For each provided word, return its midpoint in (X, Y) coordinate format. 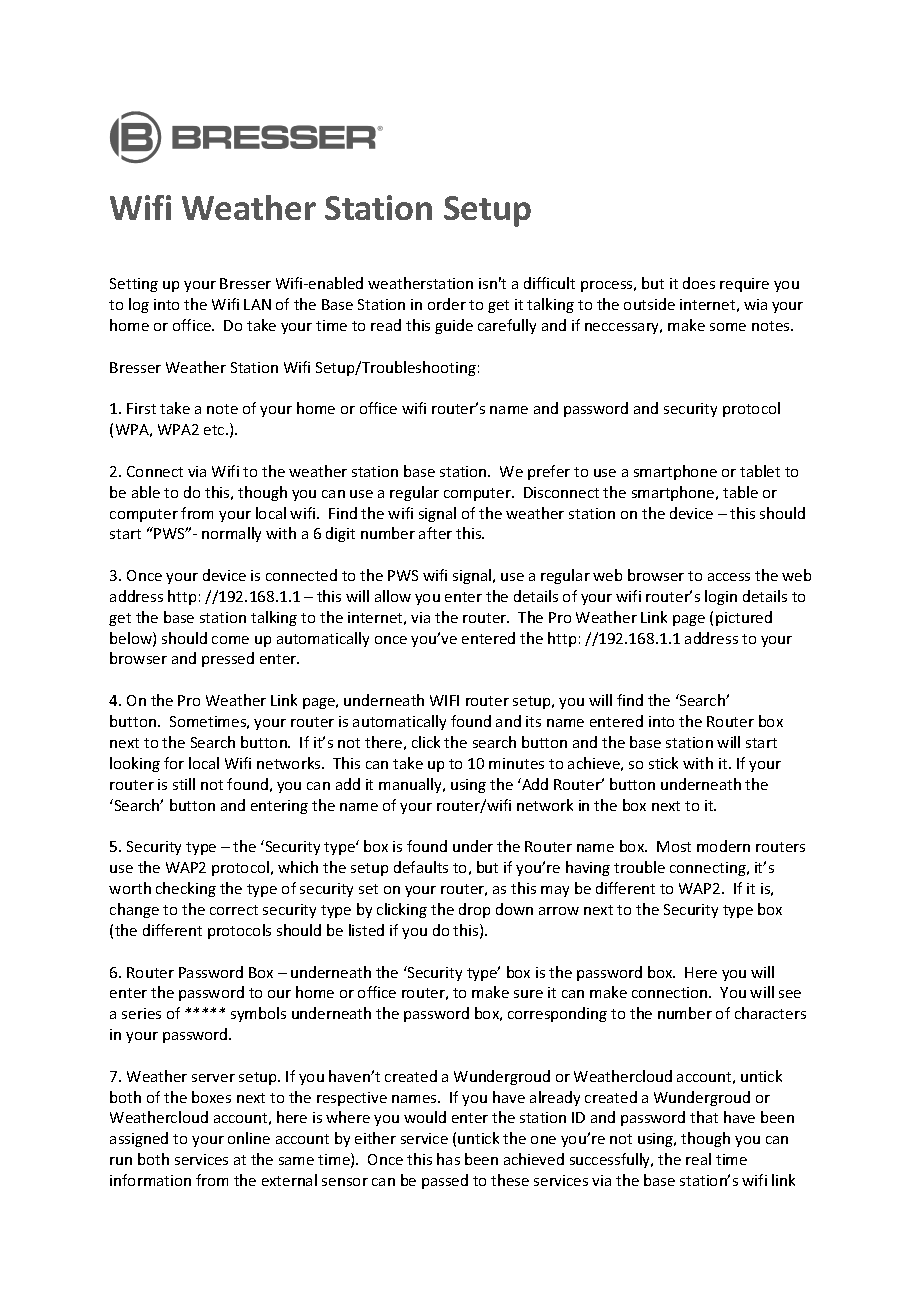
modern (723, 846)
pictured (744, 618)
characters (770, 1013)
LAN (257, 304)
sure (528, 994)
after (435, 533)
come (230, 640)
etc (215, 430)
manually (411, 785)
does (699, 283)
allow (393, 596)
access (729, 577)
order (447, 304)
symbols (258, 1014)
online (249, 1138)
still (184, 784)
